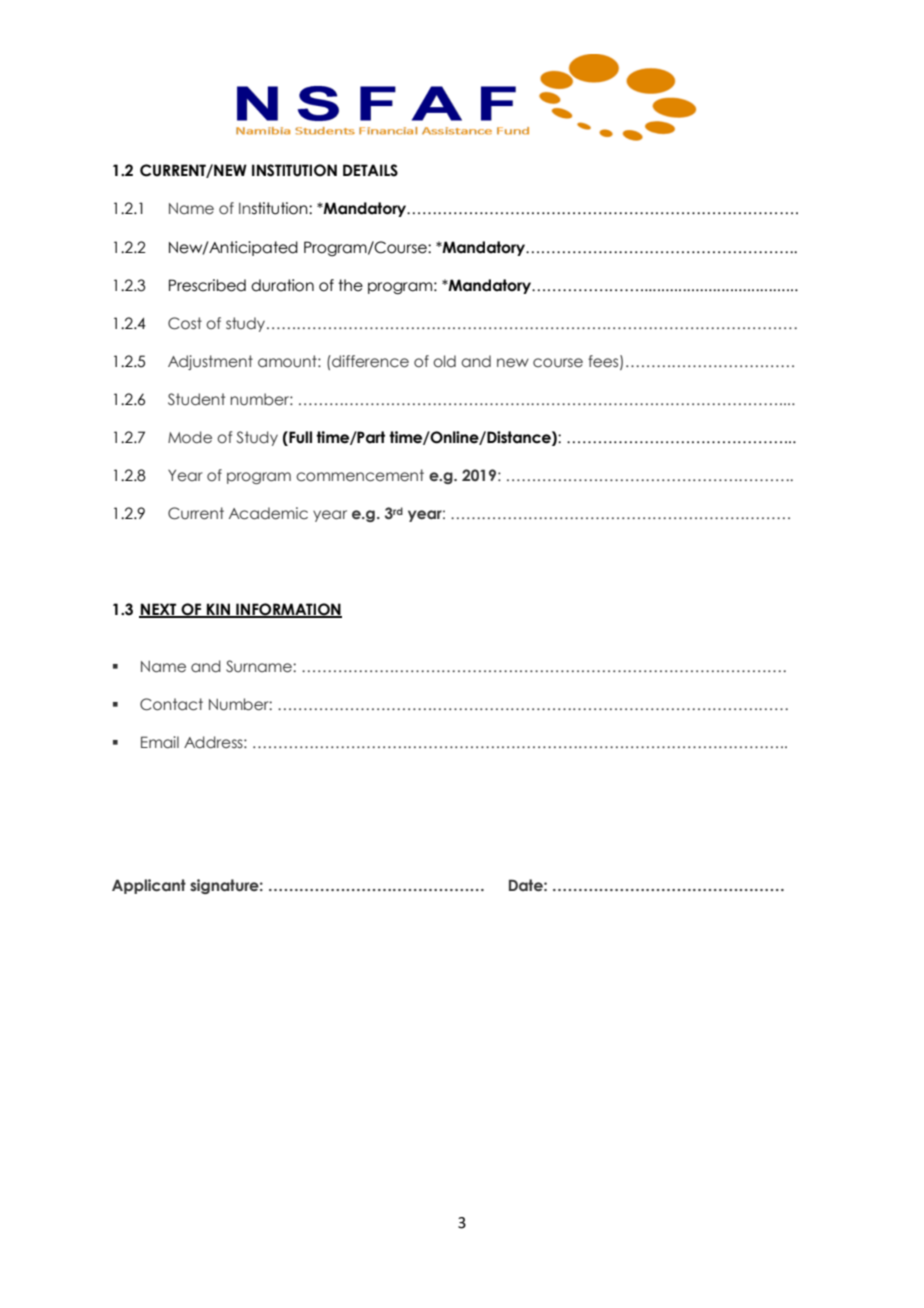 This screenshot has width=924, height=1308. What do you see at coordinates (370, 170) in the screenshot?
I see `DETAILS` at bounding box center [370, 170].
